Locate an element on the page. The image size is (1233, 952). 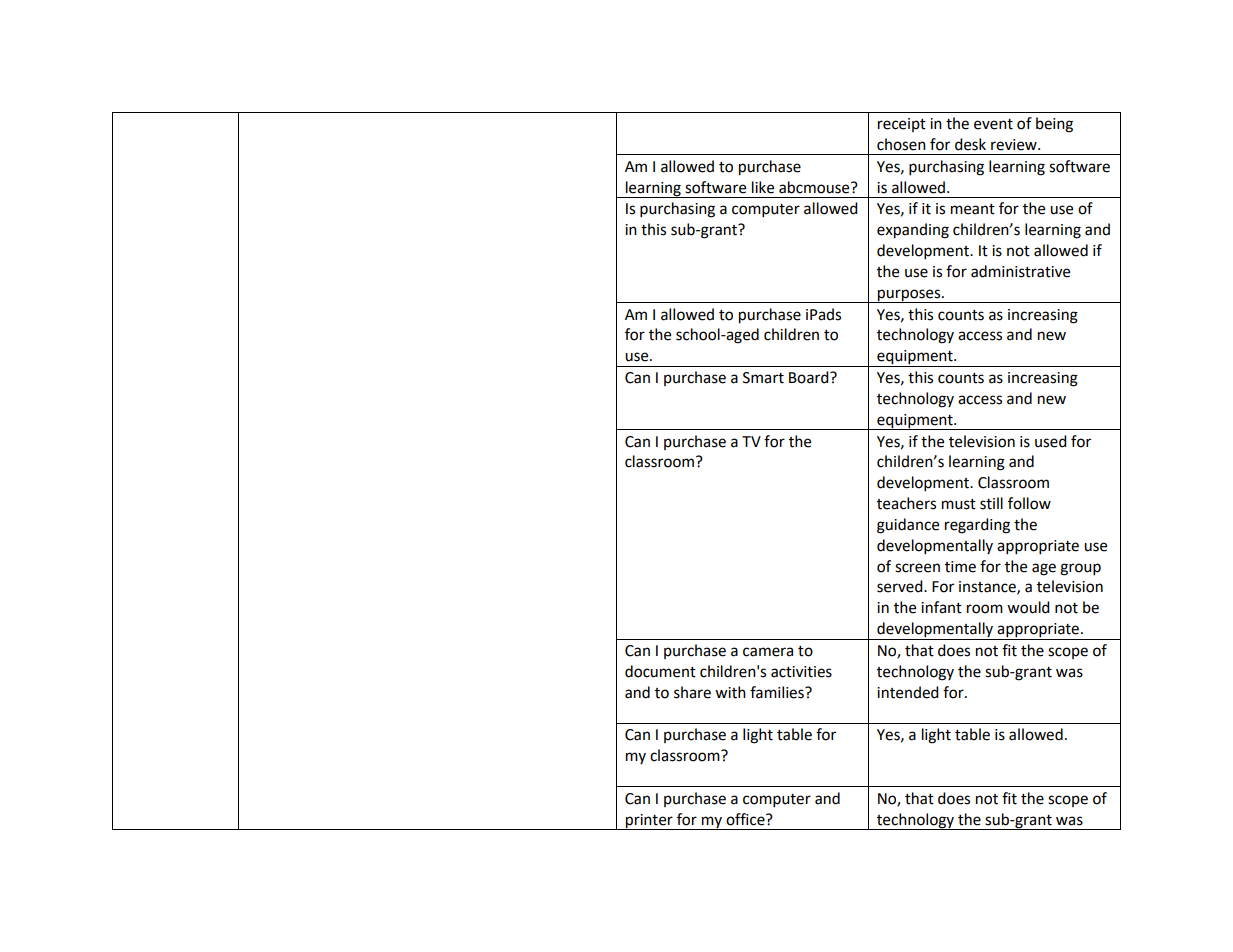
Board is located at coordinates (810, 377).
